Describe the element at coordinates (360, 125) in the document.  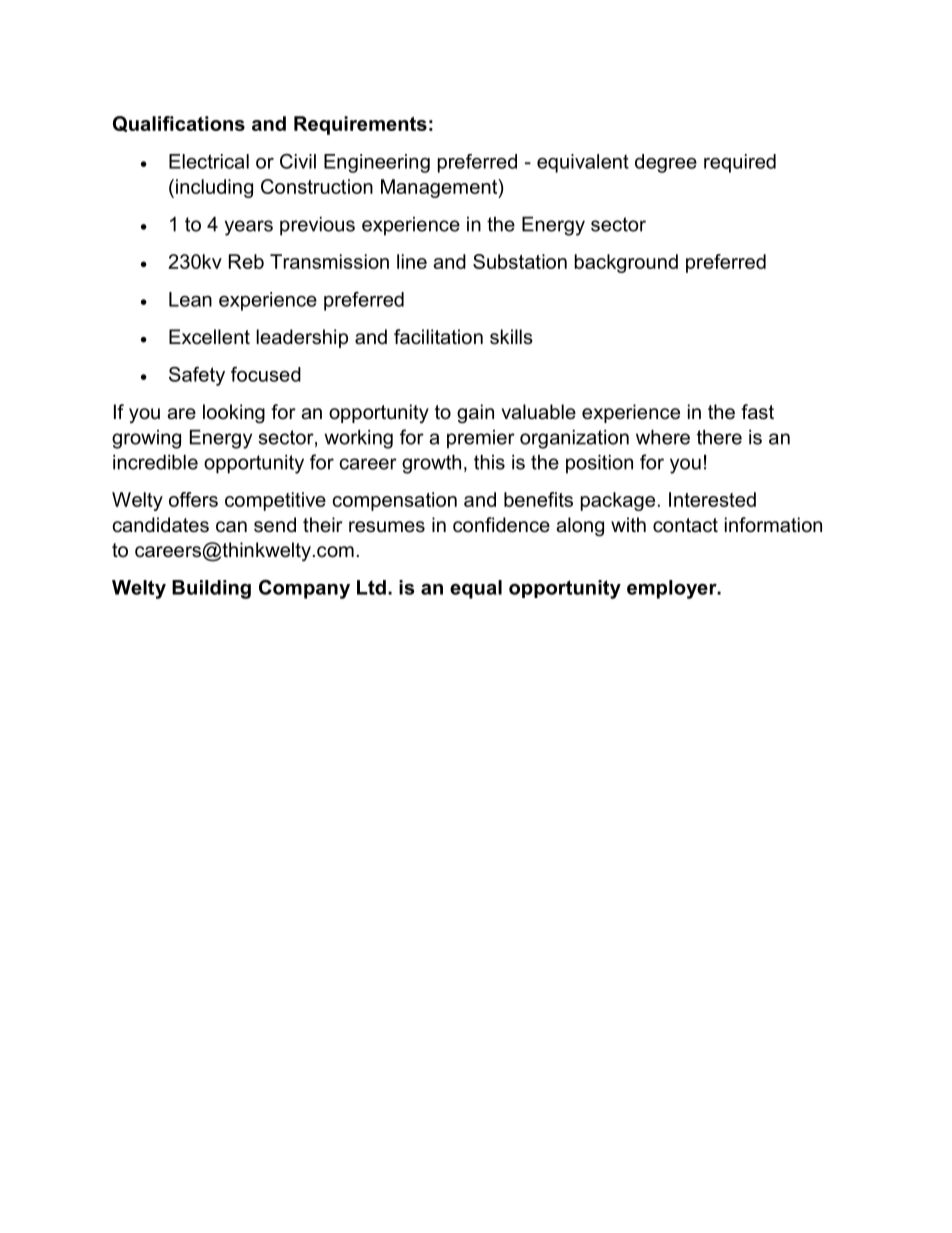
I see `Requirements` at that location.
